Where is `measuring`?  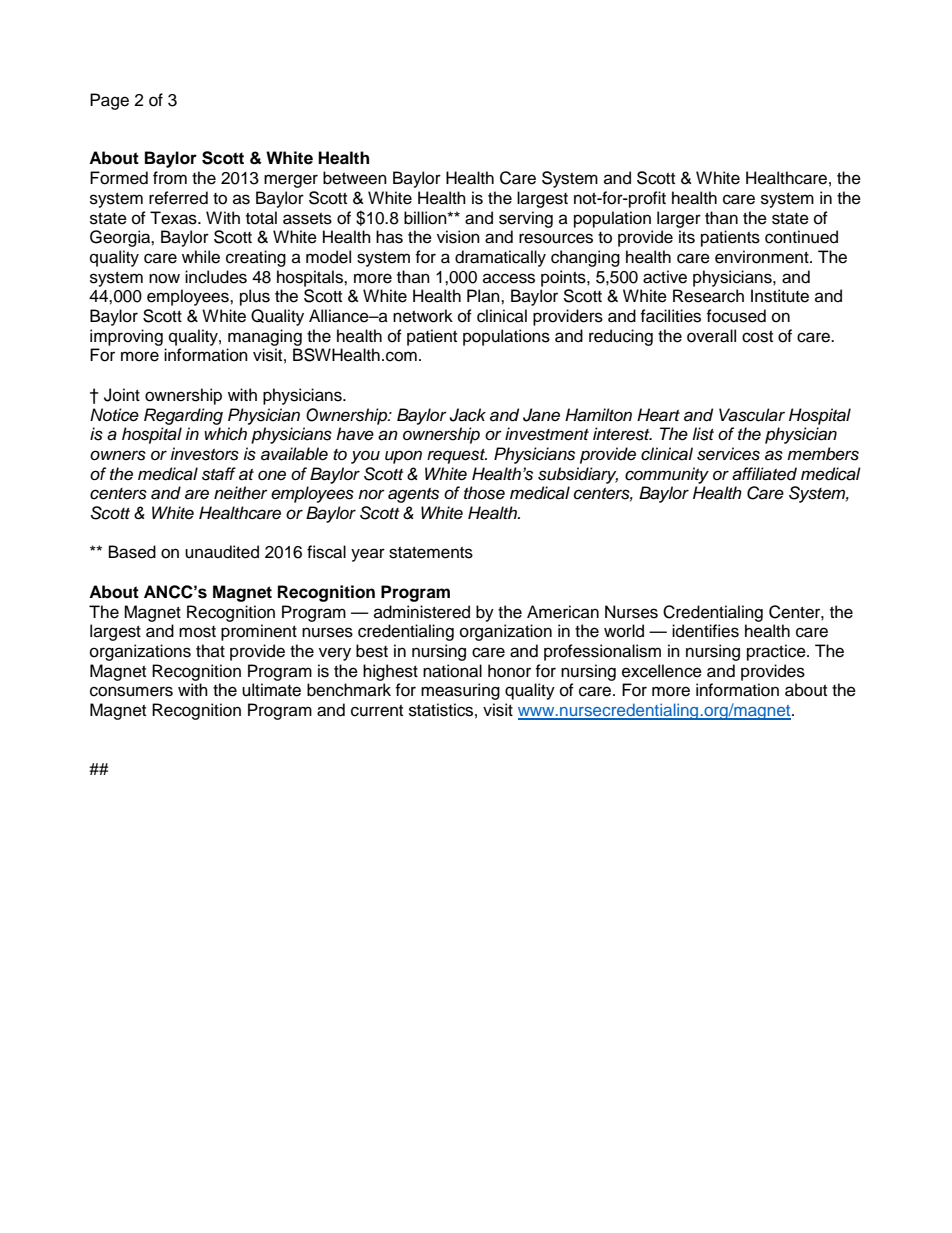 measuring is located at coordinates (460, 691).
